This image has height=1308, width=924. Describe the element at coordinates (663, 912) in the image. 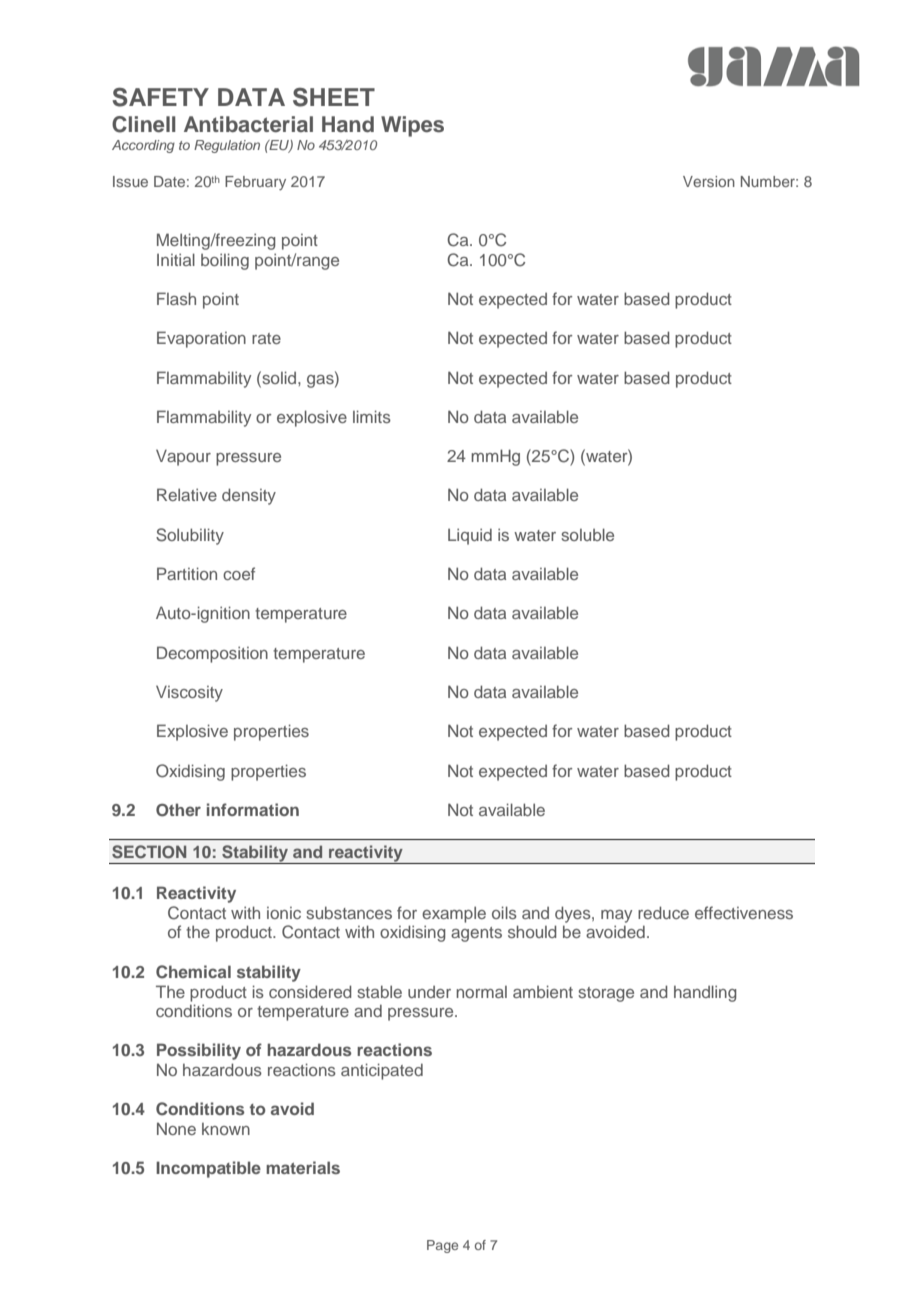

I see `reduce` at that location.
